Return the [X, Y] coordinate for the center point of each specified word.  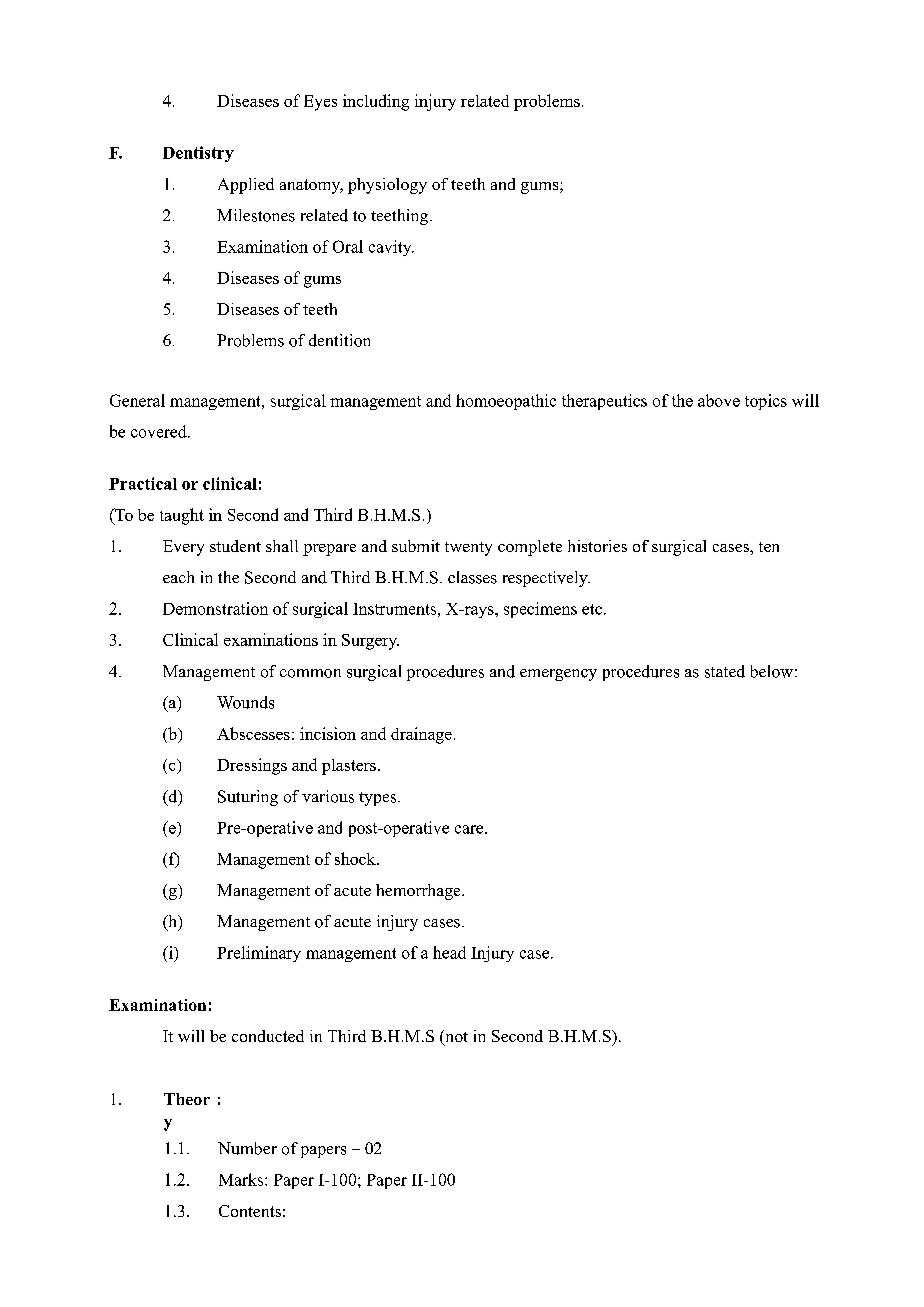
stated [725, 671]
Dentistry [198, 154]
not [455, 1037]
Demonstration [215, 608]
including [376, 102]
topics [766, 402]
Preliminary [259, 954]
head [449, 952]
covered [160, 431]
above [719, 400]
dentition [339, 340]
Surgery [370, 642]
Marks [242, 1179]
